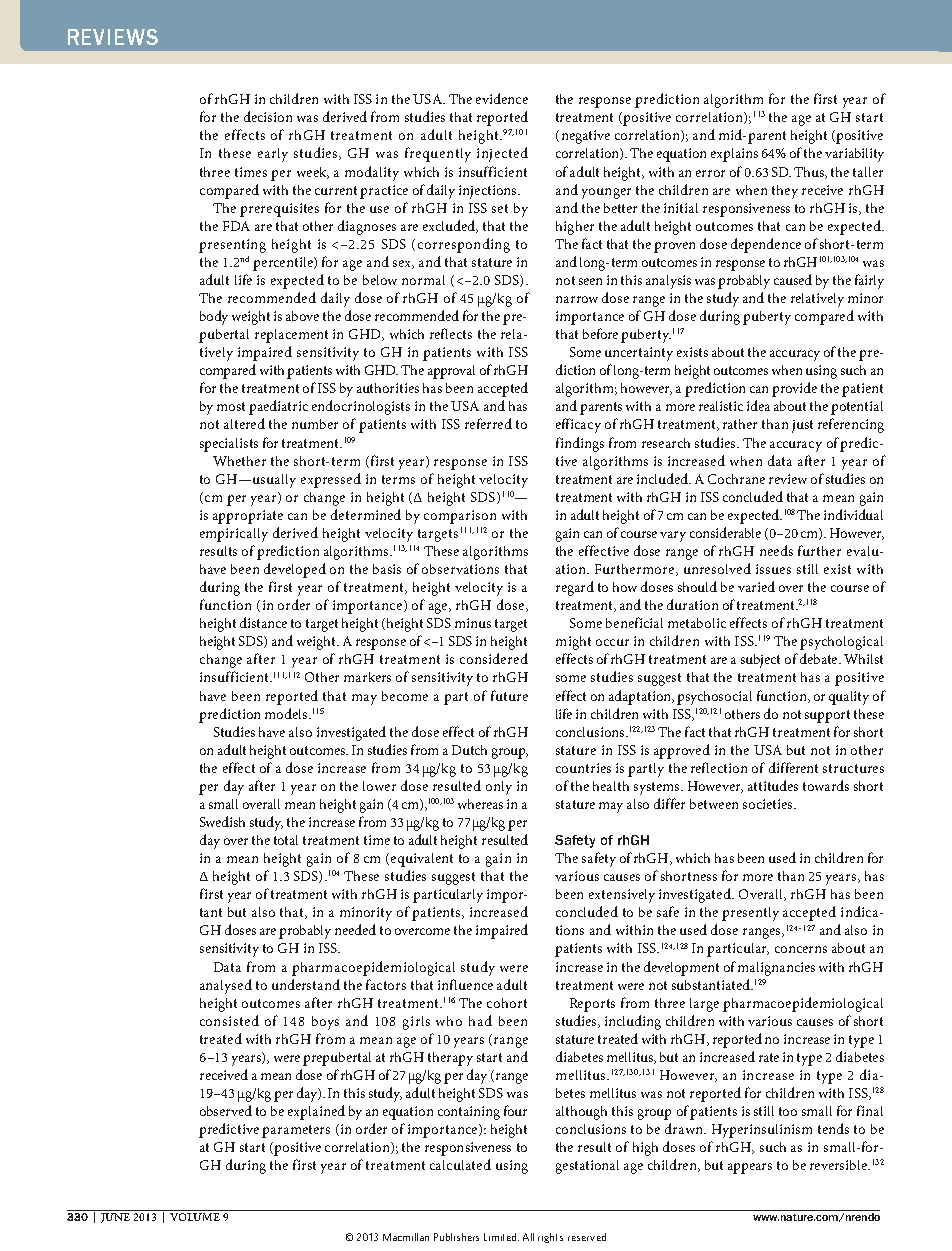 The width and height of the image is (952, 1251). I want to click on subject, so click(760, 661).
